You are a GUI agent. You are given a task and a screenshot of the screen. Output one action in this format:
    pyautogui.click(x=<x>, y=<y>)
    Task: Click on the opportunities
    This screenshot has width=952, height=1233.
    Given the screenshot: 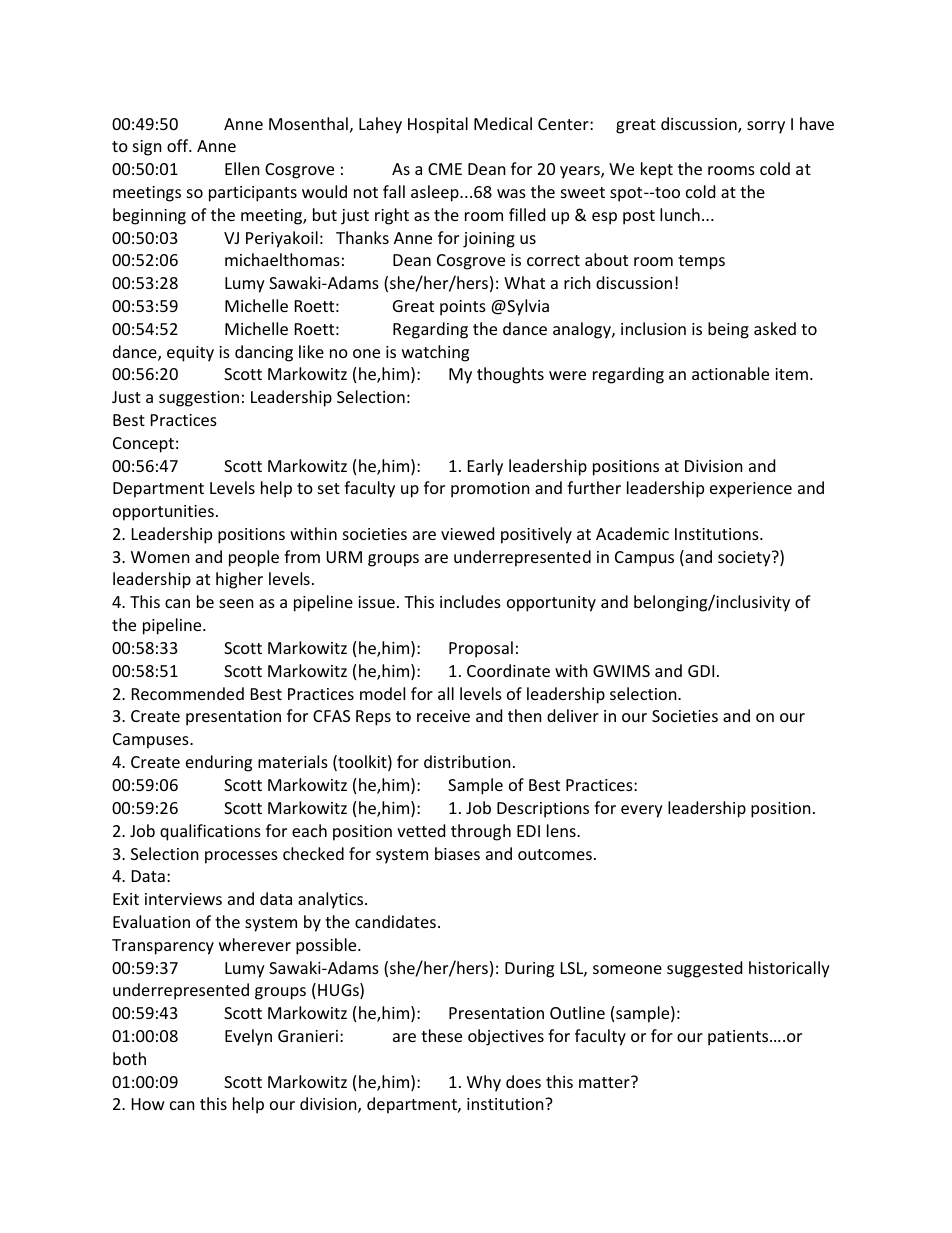 What is the action you would take?
    pyautogui.click(x=163, y=513)
